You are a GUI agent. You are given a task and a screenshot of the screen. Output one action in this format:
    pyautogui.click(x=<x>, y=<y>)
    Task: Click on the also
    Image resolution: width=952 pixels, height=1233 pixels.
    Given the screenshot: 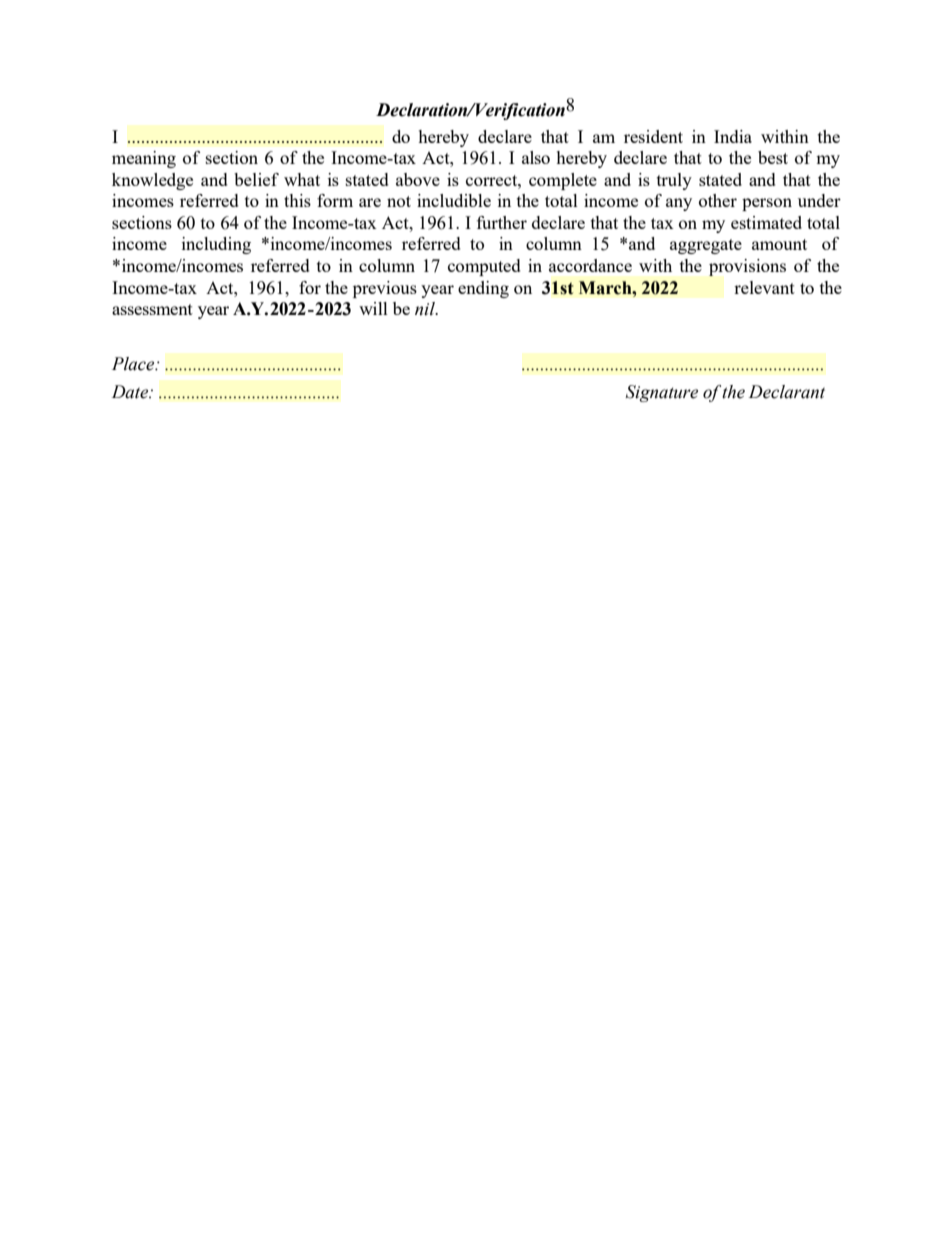 What is the action you would take?
    pyautogui.click(x=536, y=157)
